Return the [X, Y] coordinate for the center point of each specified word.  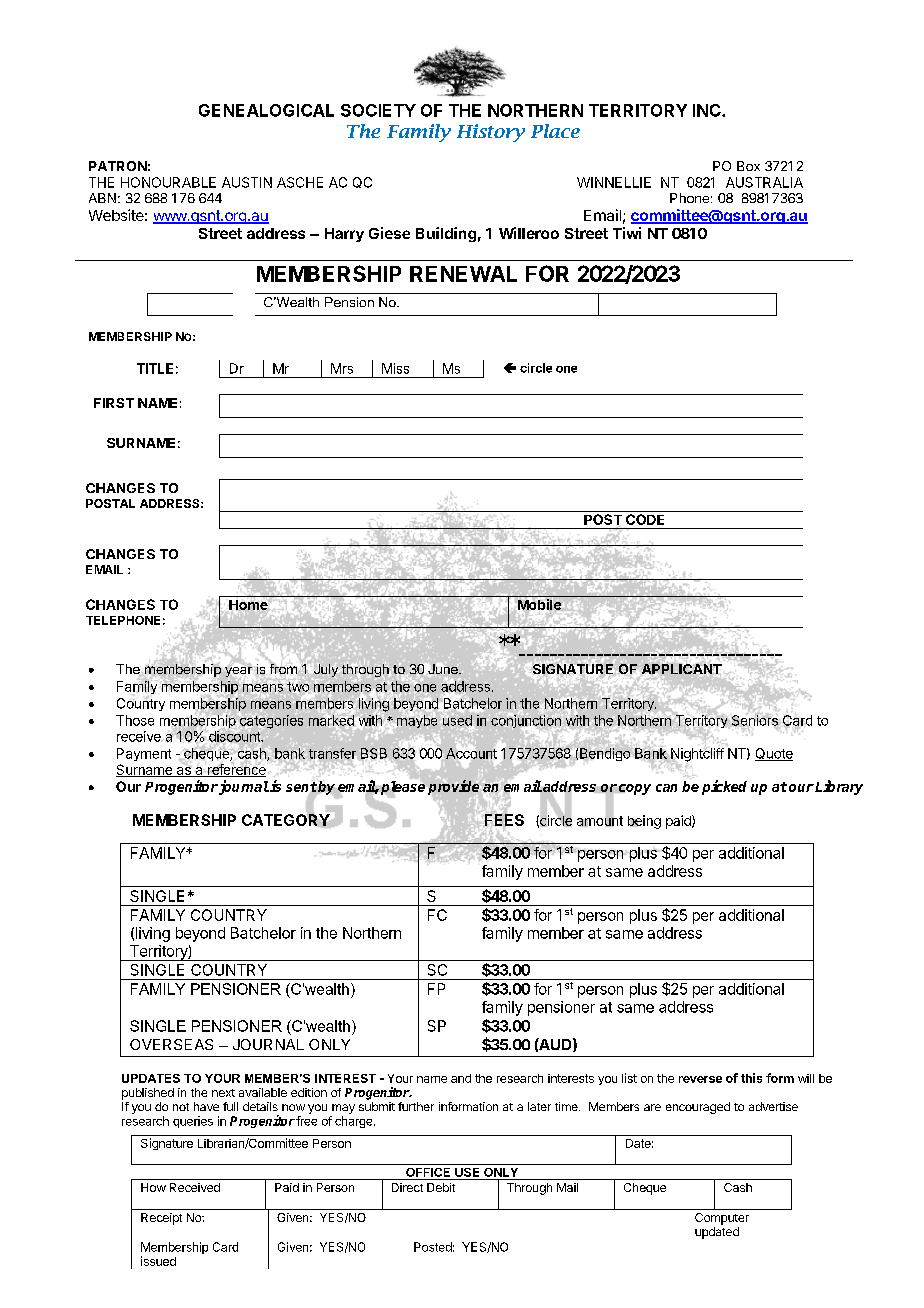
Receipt [161, 1219]
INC [708, 110]
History [491, 133]
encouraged [698, 1108]
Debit [441, 1187]
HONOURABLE [168, 182]
